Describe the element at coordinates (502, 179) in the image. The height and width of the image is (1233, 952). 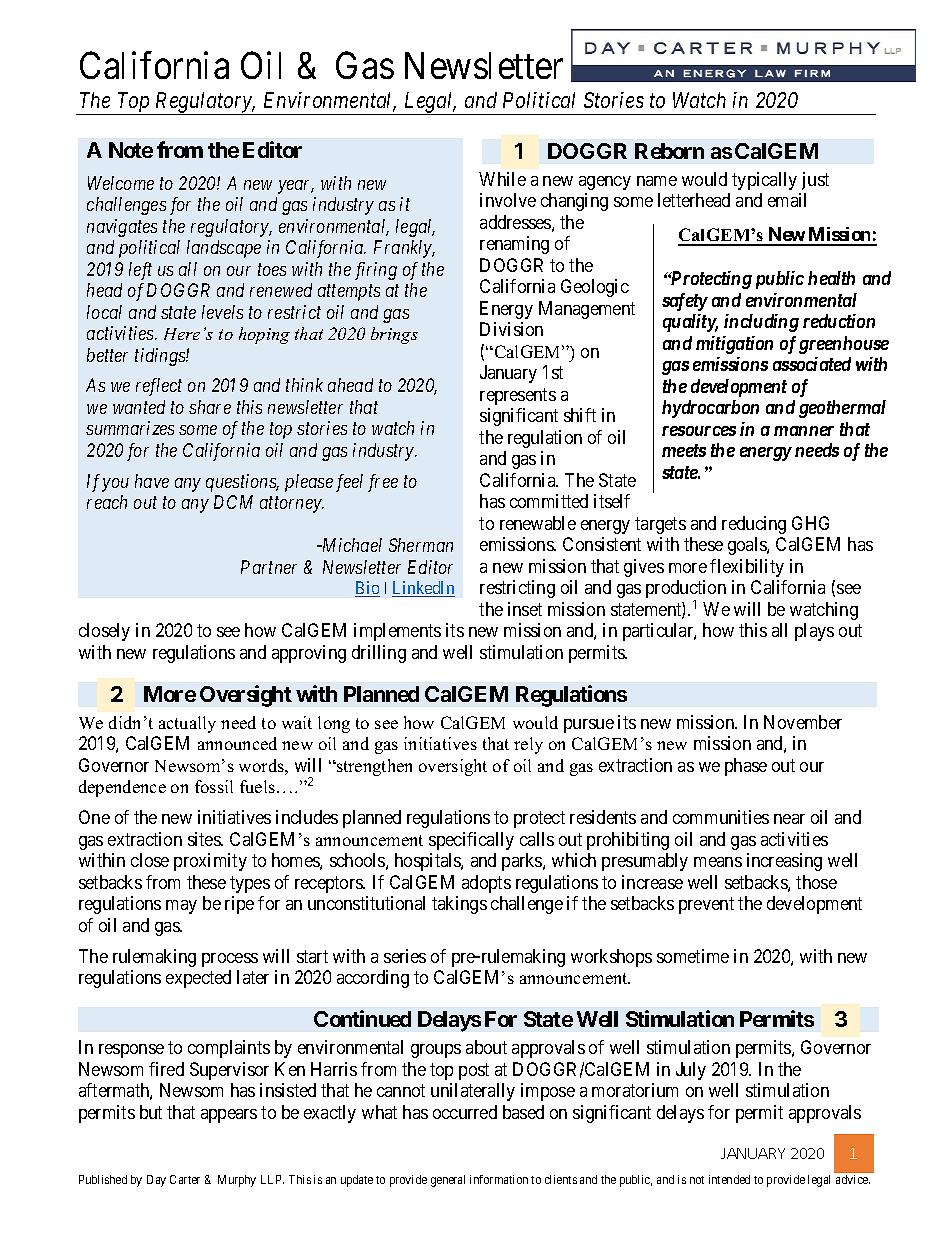
I see `While` at that location.
